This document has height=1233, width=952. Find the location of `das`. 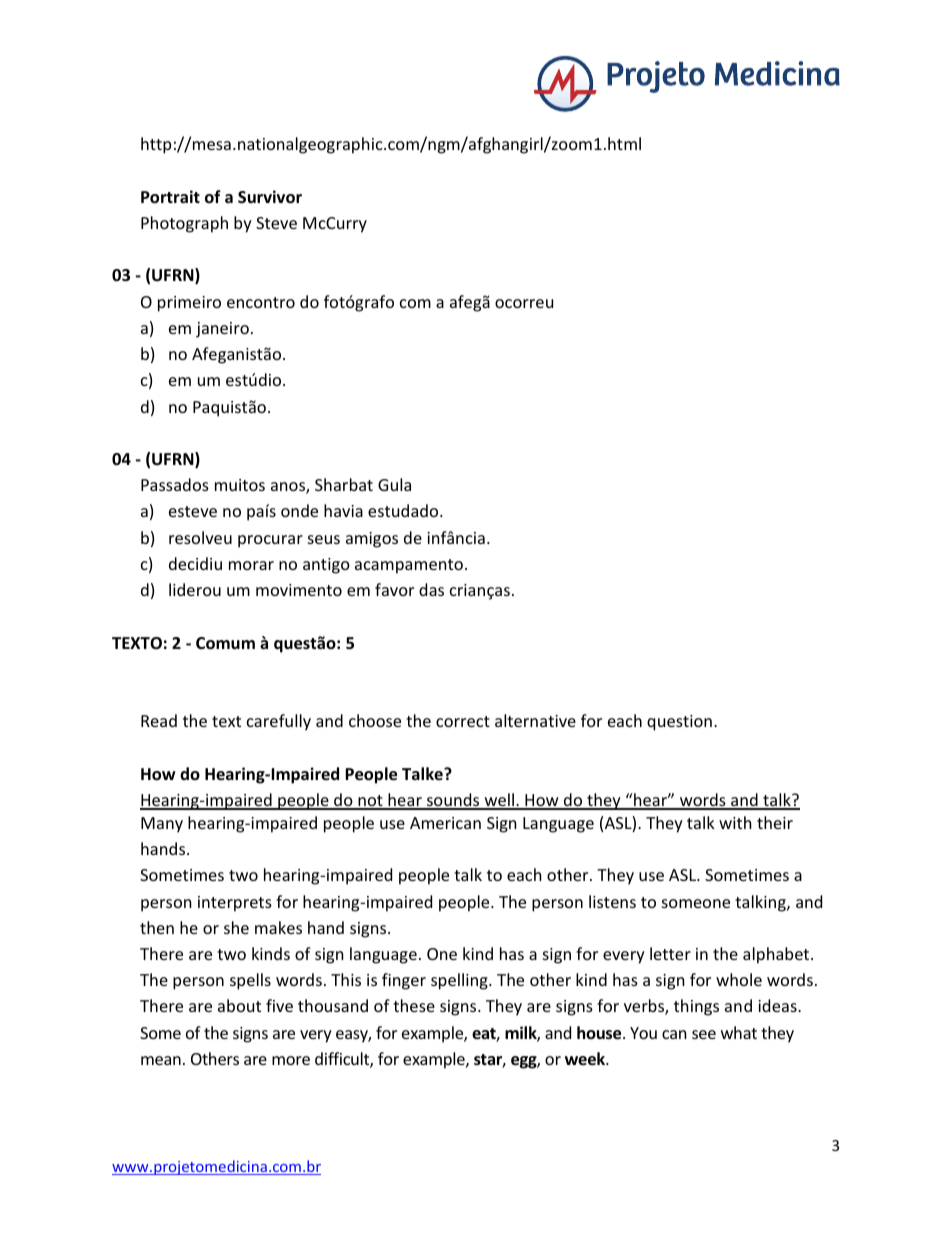

das is located at coordinates (431, 589).
